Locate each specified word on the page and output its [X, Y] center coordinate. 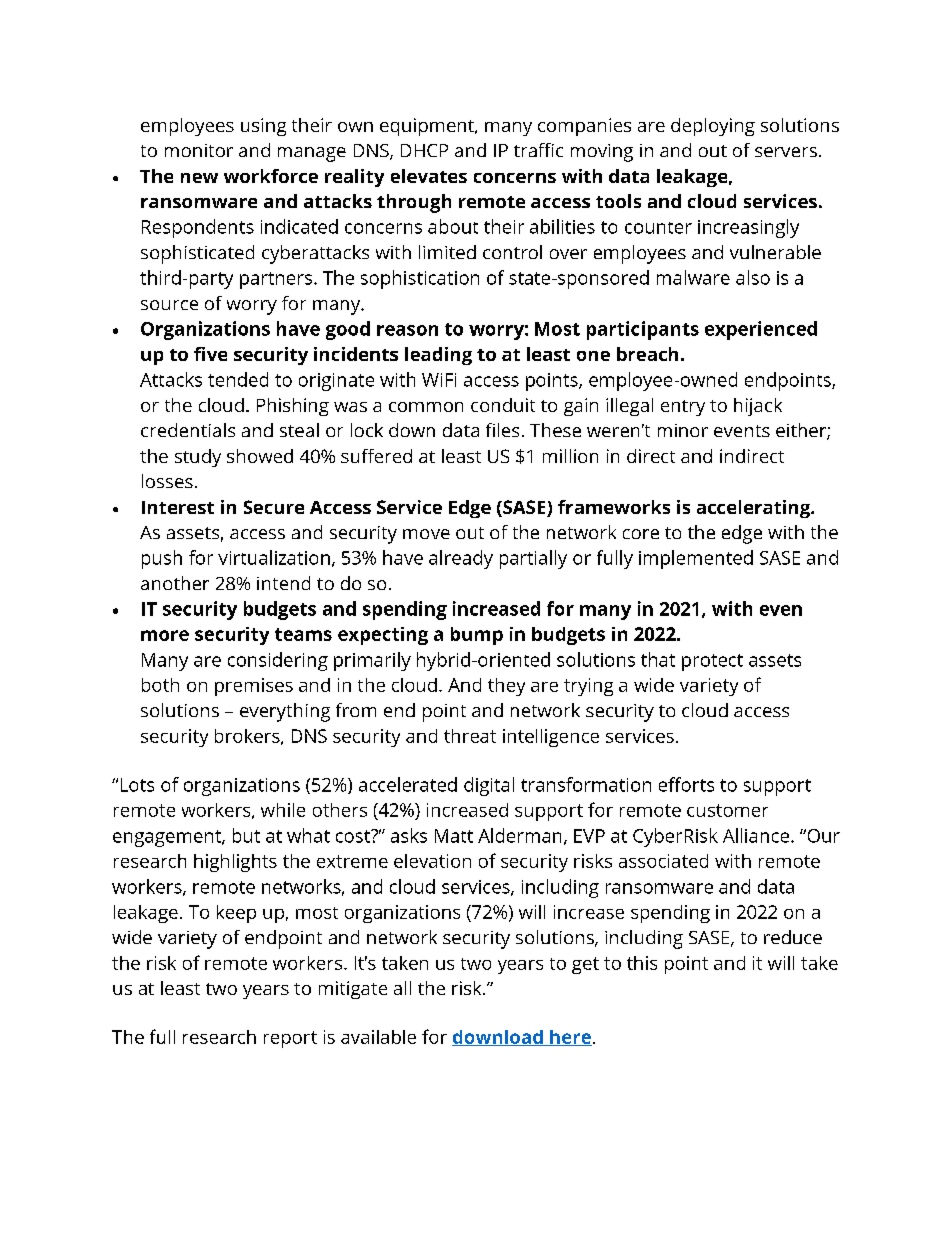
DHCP [424, 150]
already [461, 559]
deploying [713, 127]
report [290, 1039]
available [378, 1037]
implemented [696, 559]
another [175, 583]
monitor [199, 150]
